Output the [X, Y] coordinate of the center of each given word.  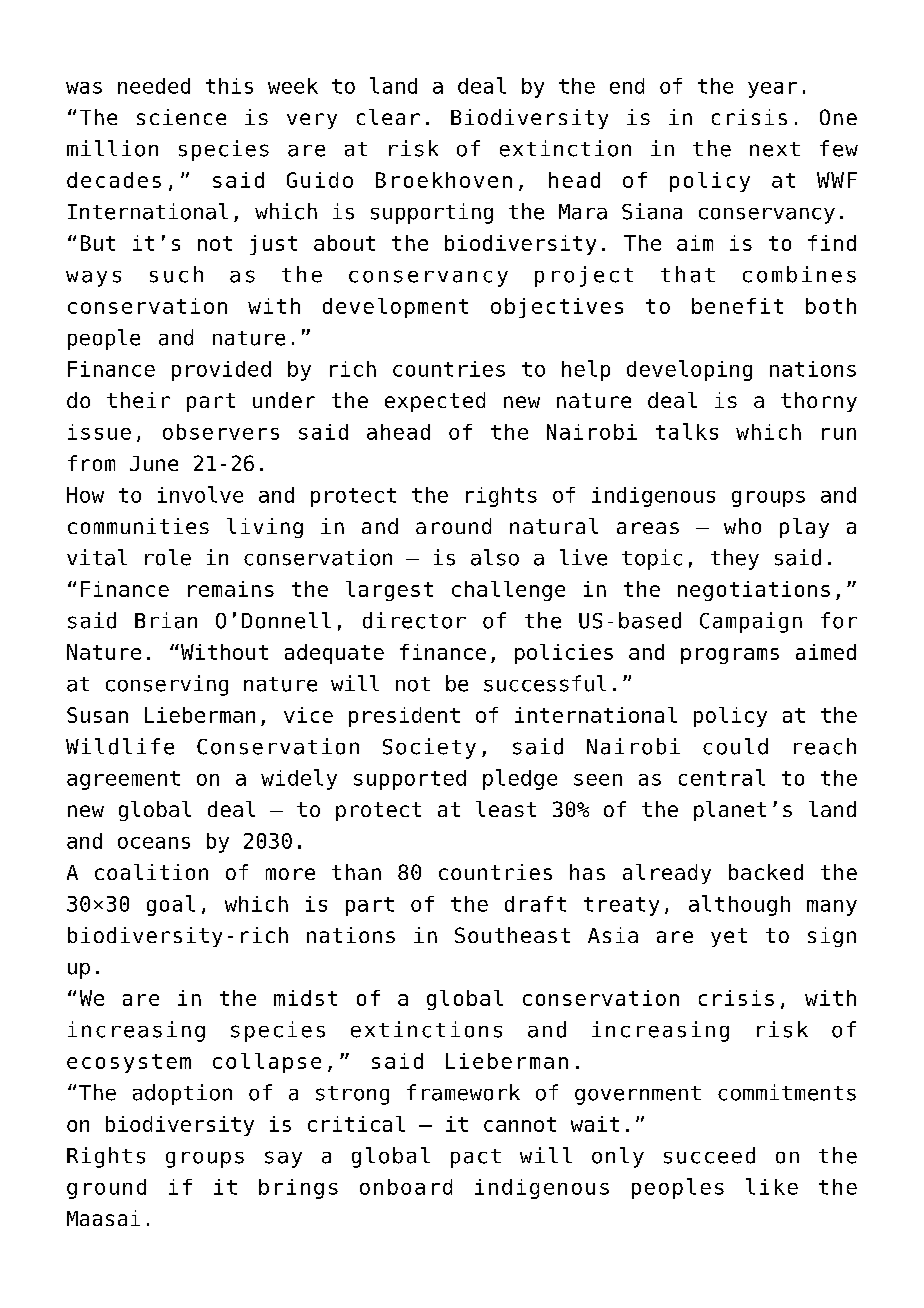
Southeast [512, 935]
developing [689, 370]
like [772, 1186]
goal [171, 905]
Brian [166, 620]
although [739, 905]
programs [730, 656]
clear [388, 117]
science [181, 117]
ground [106, 1189]
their [138, 400]
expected [435, 402]
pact [476, 1158]
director [414, 620]
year [772, 90]
